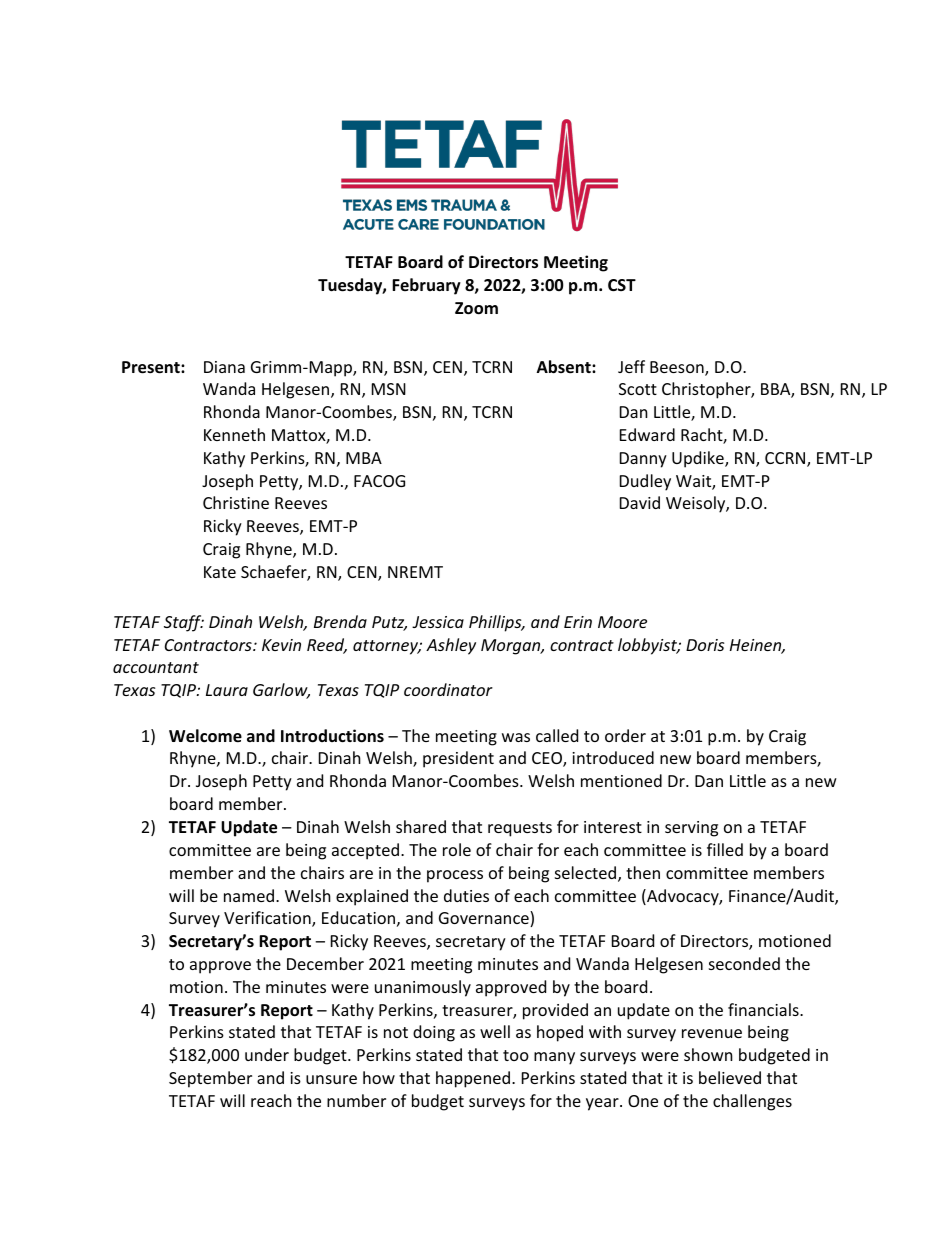 This screenshot has width=952, height=1233. I want to click on CST, so click(622, 285).
